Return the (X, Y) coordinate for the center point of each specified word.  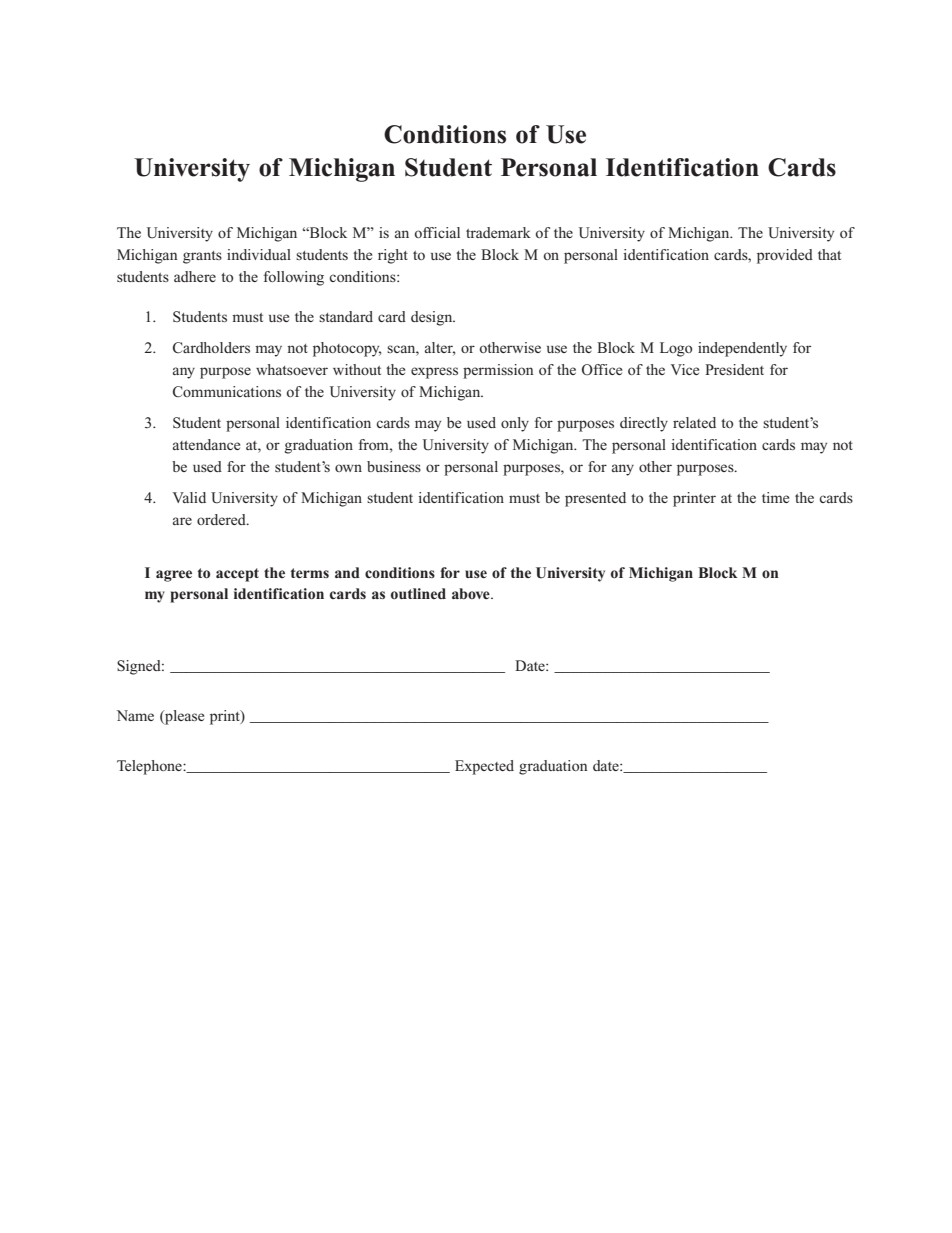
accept (237, 575)
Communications (227, 391)
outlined (418, 593)
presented (595, 499)
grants (202, 257)
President (734, 369)
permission (498, 371)
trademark (498, 232)
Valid (189, 497)
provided (785, 256)
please (183, 717)
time (775, 497)
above (472, 593)
